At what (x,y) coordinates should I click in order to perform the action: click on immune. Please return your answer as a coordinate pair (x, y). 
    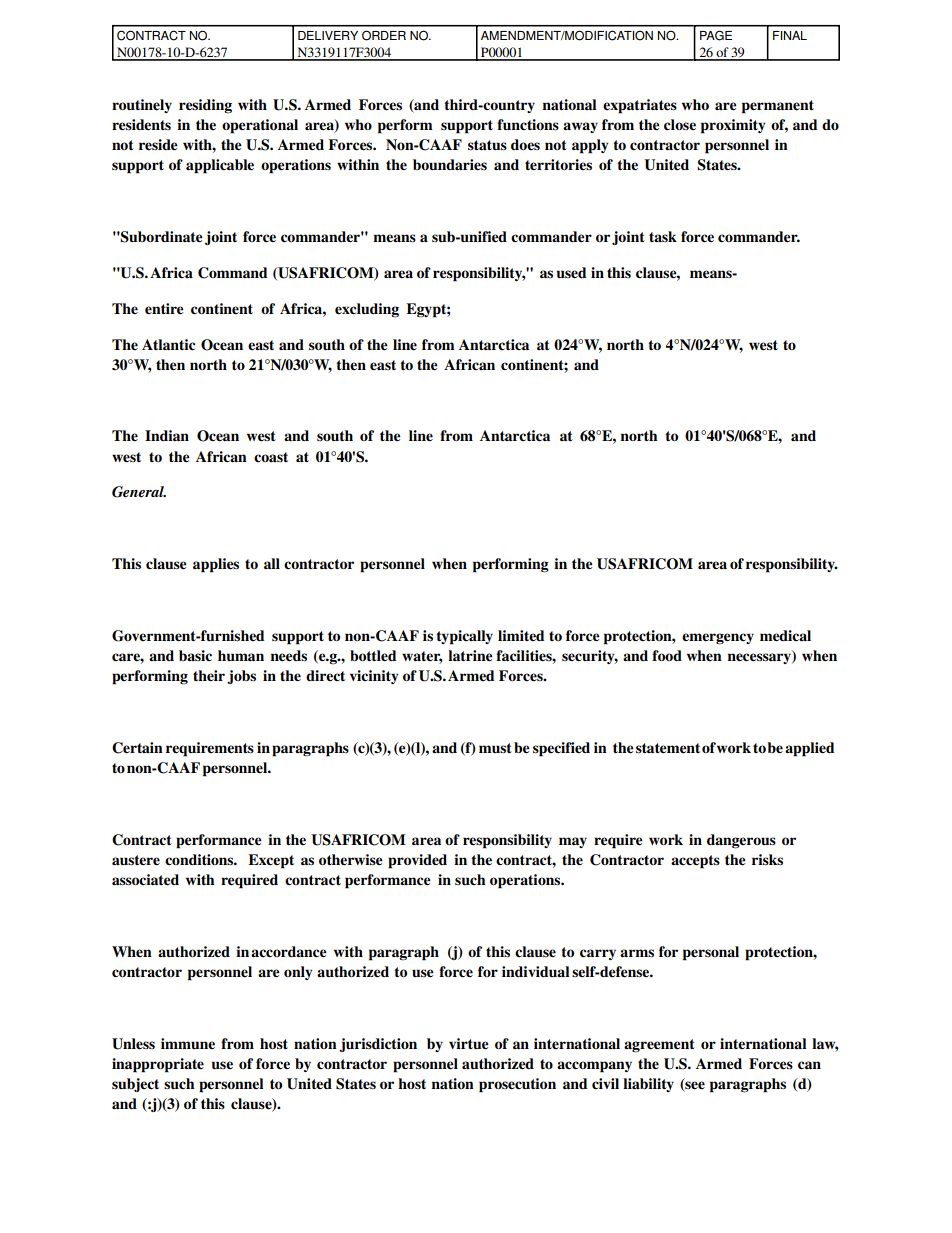
    Looking at the image, I should click on (188, 1043).
